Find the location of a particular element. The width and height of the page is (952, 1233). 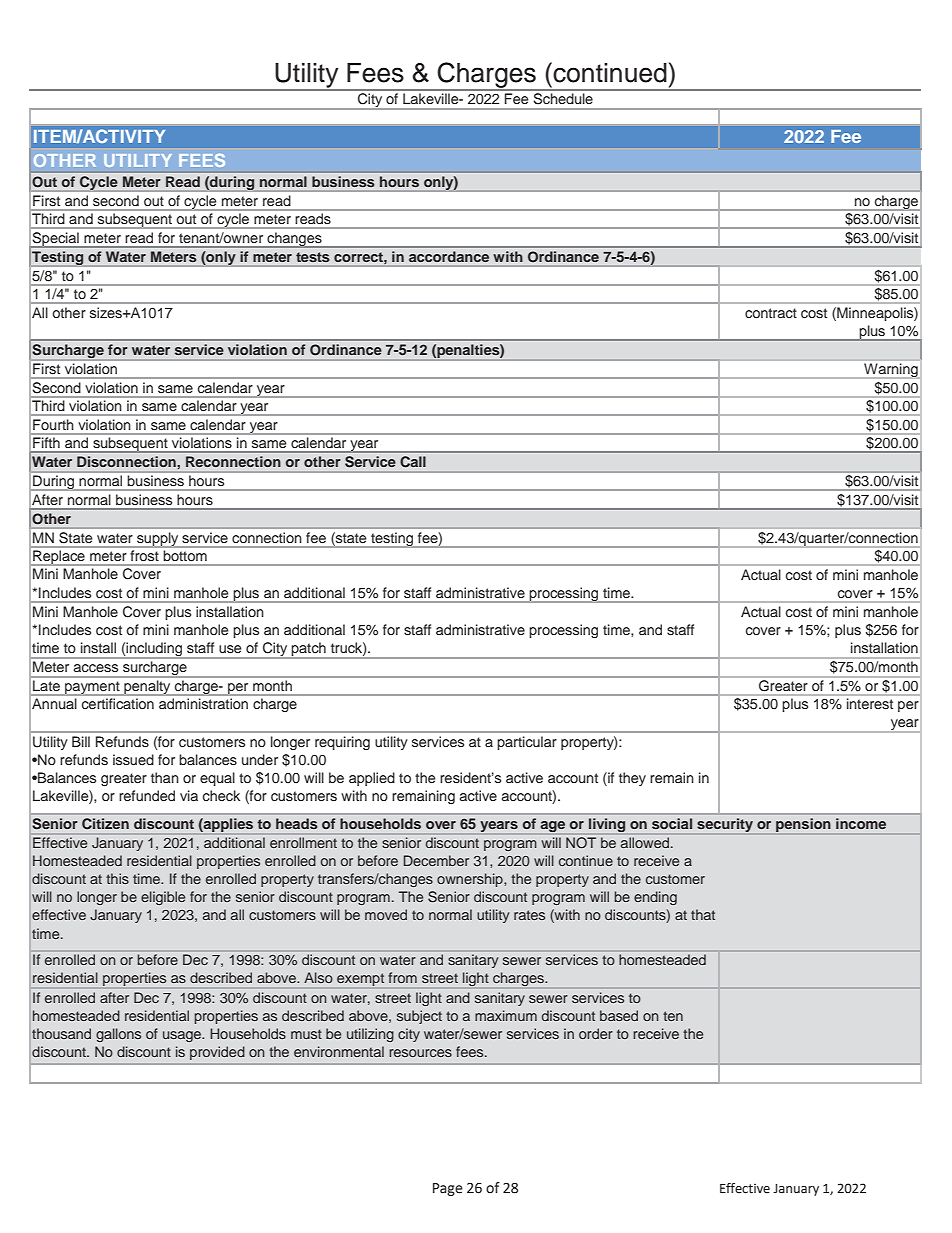

tests is located at coordinates (312, 257).
